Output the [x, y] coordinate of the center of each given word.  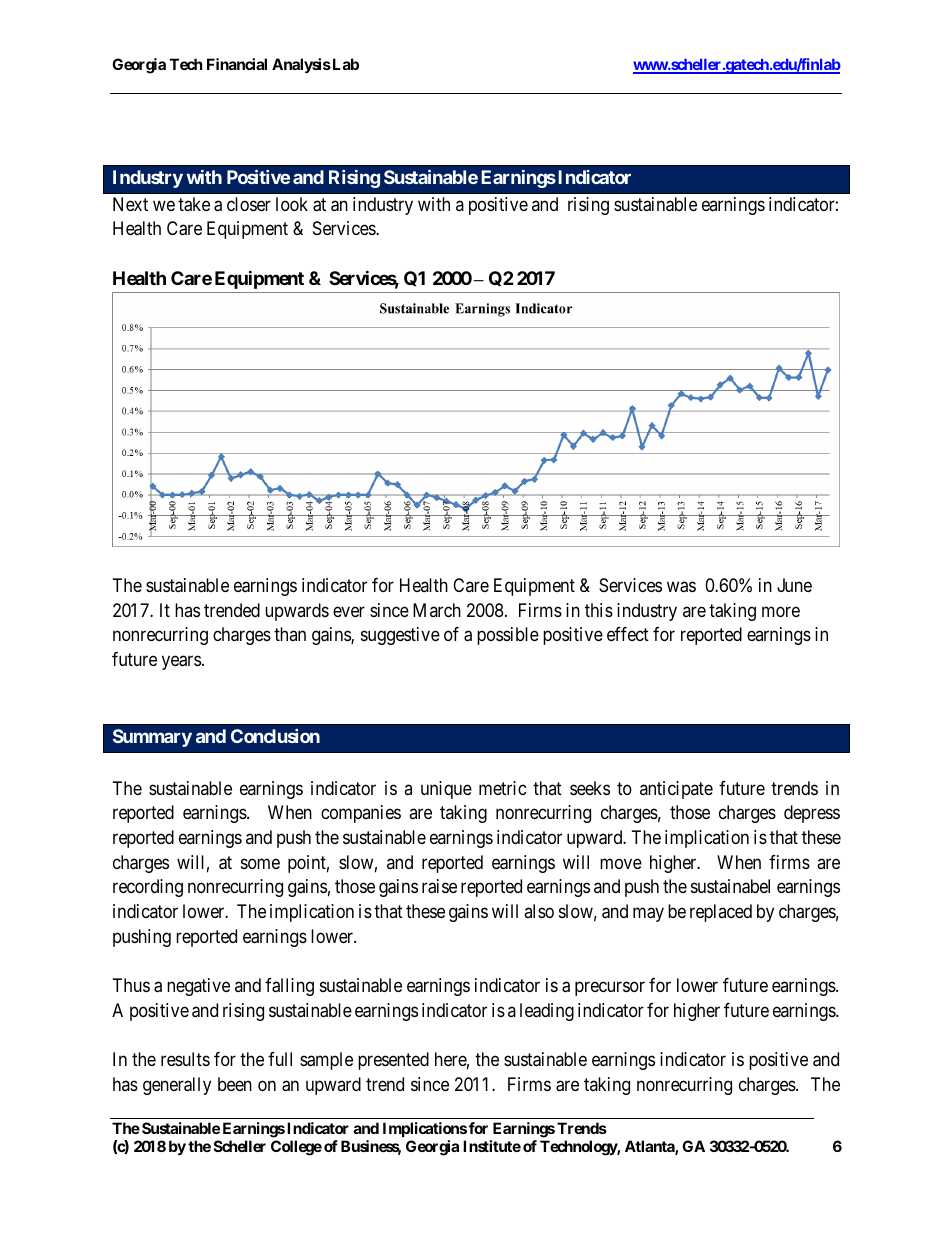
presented [393, 1061]
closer [249, 204]
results [185, 1059]
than [290, 634]
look [292, 204]
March [437, 610]
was [681, 587]
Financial [237, 64]
